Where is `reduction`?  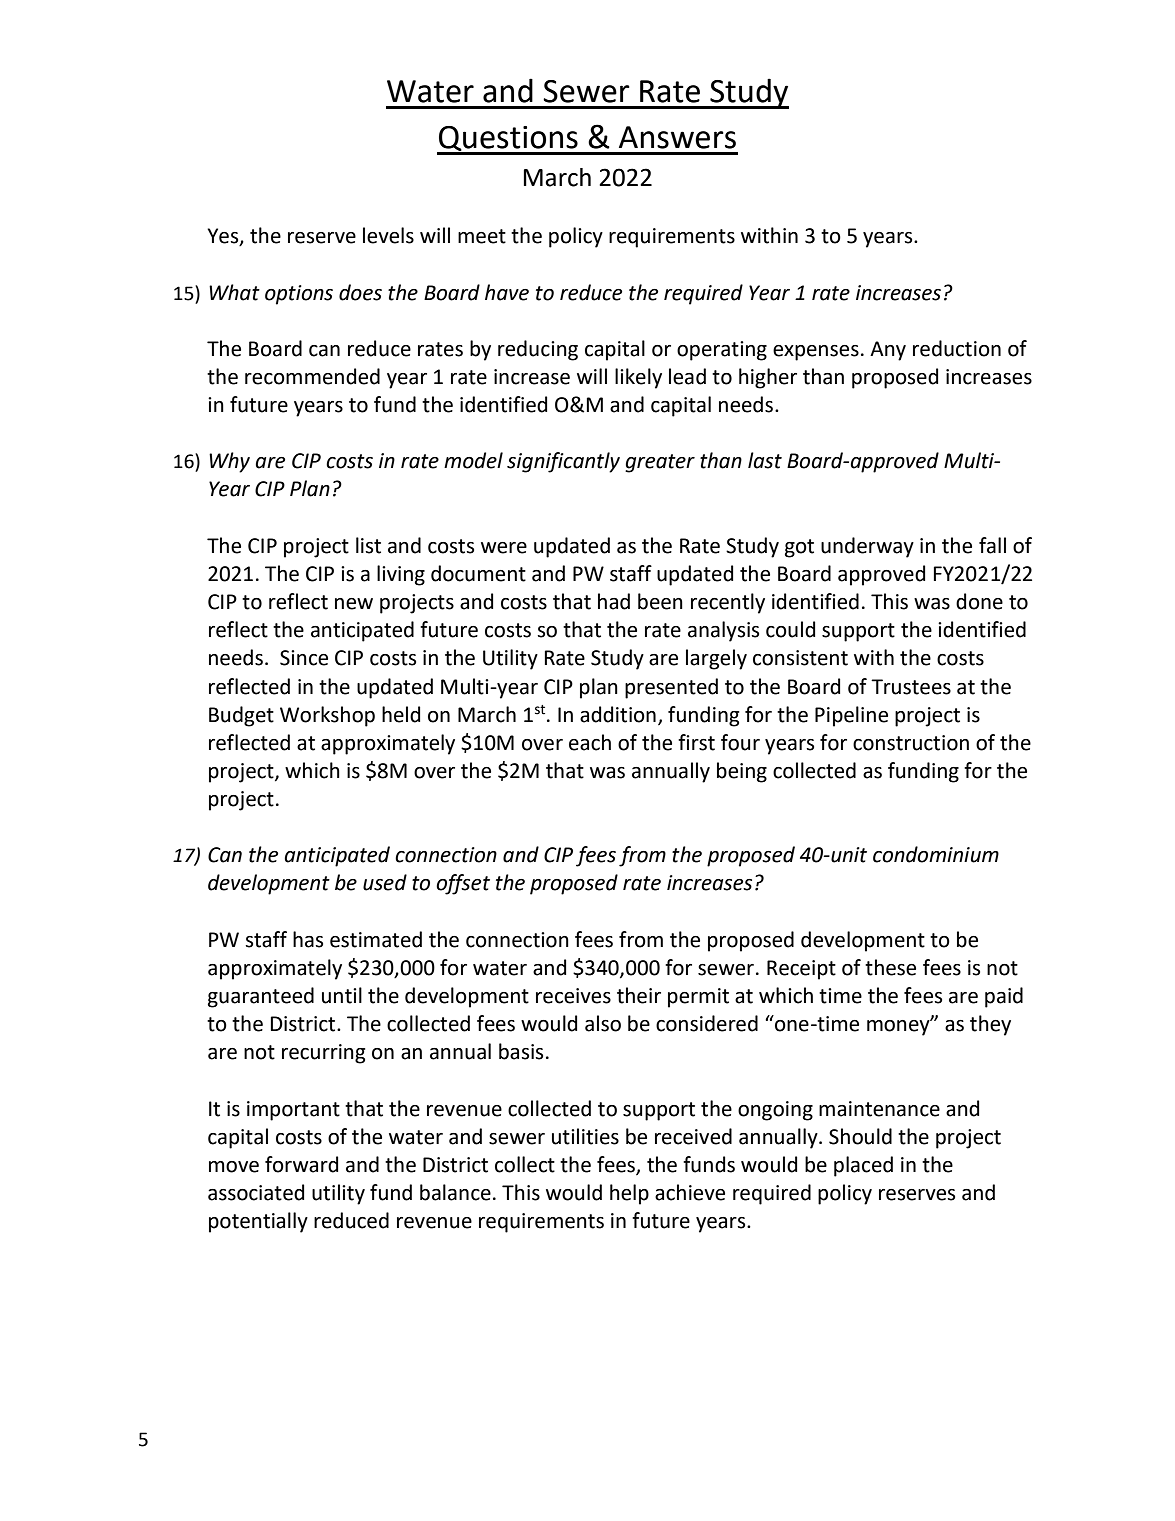
reduction is located at coordinates (957, 348).
